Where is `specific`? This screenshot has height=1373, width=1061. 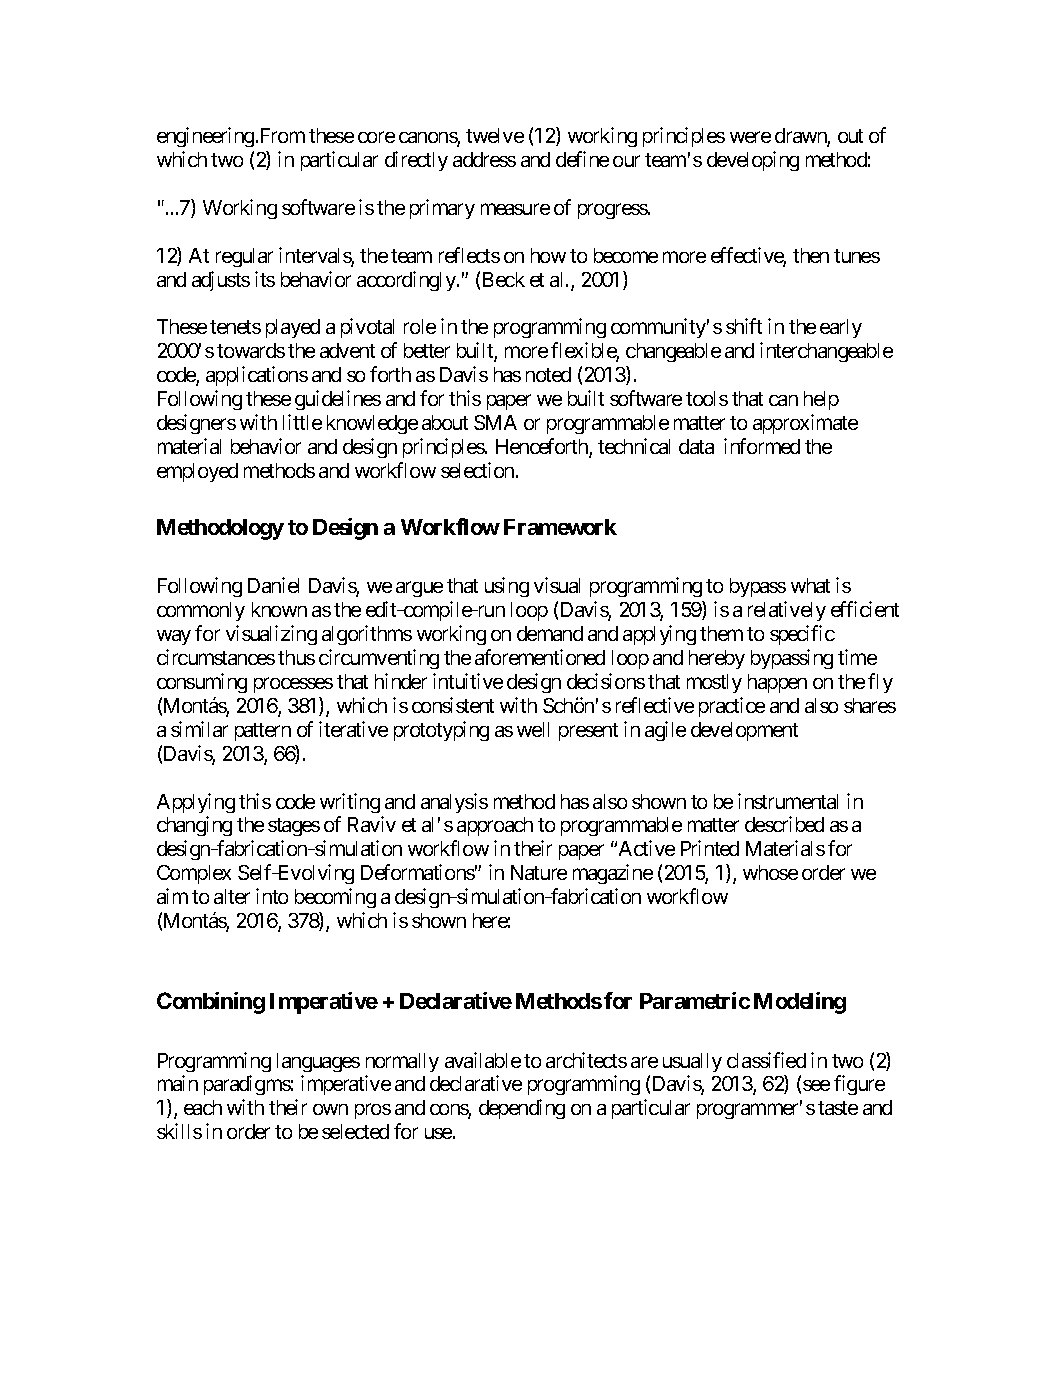 specific is located at coordinates (802, 635).
